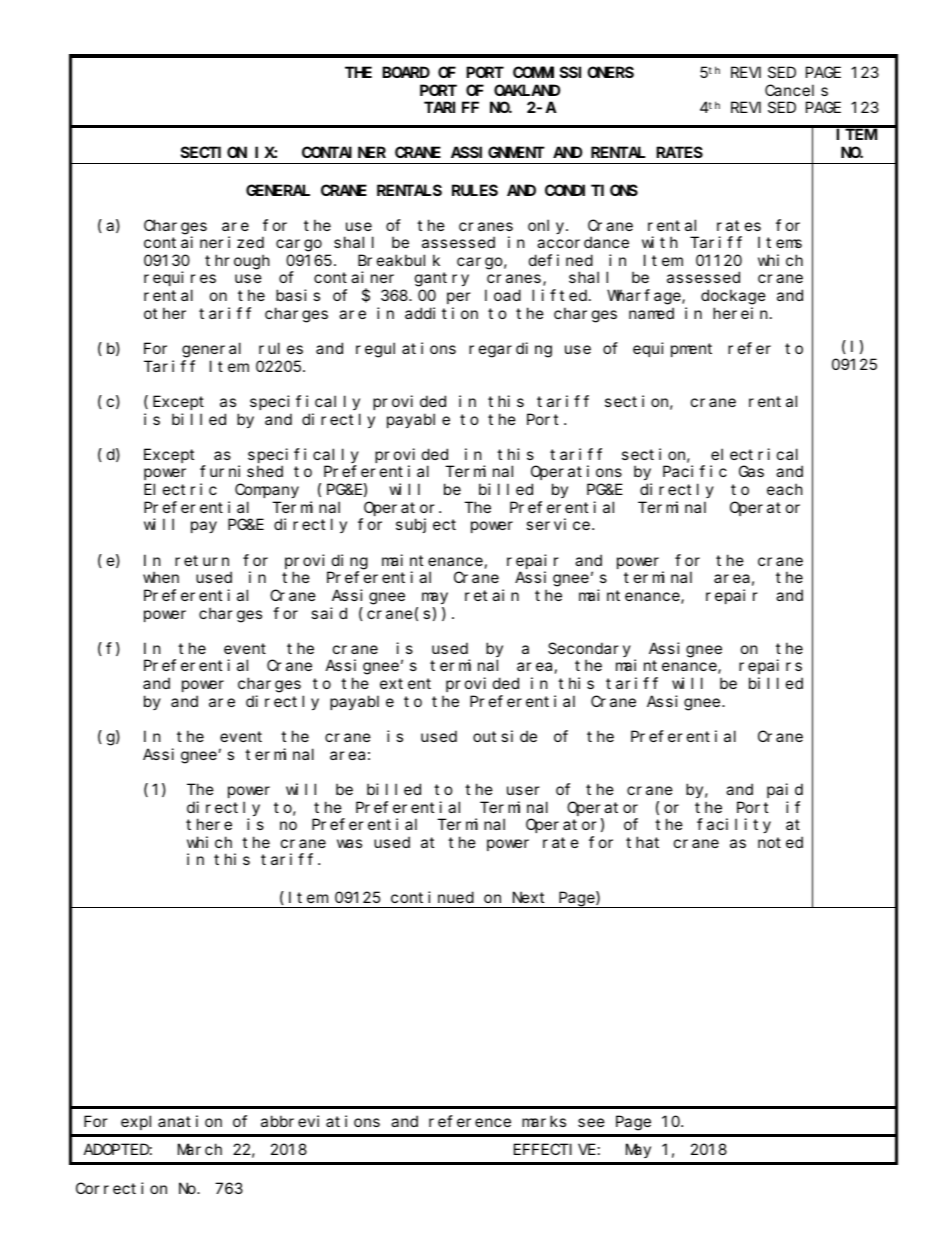 Image resolution: width=952 pixels, height=1233 pixels. Describe the element at coordinates (406, 72) in the document. I see `BOARD` at that location.
